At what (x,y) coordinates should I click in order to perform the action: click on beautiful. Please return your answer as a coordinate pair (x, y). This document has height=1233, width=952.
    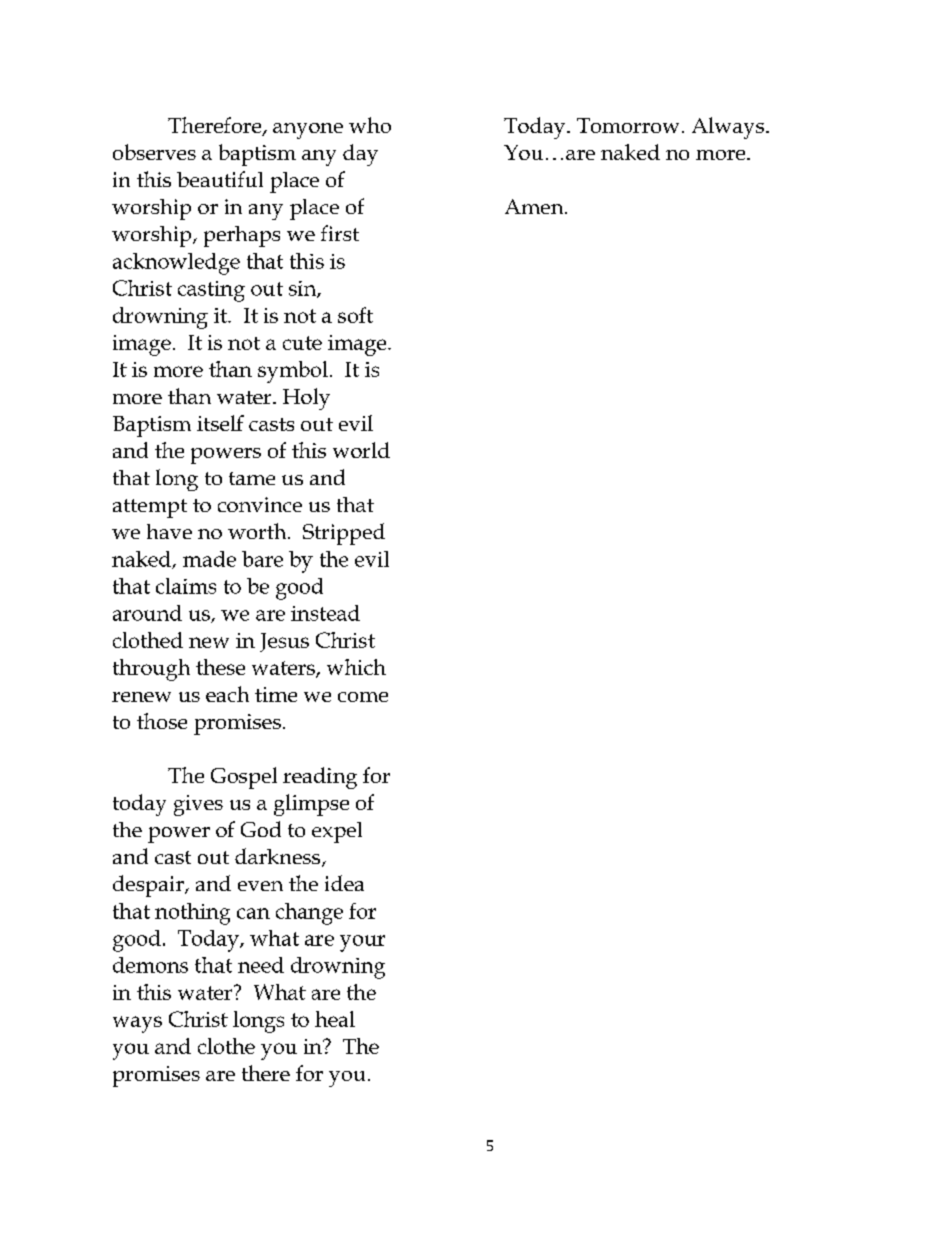
    Looking at the image, I should click on (220, 179).
